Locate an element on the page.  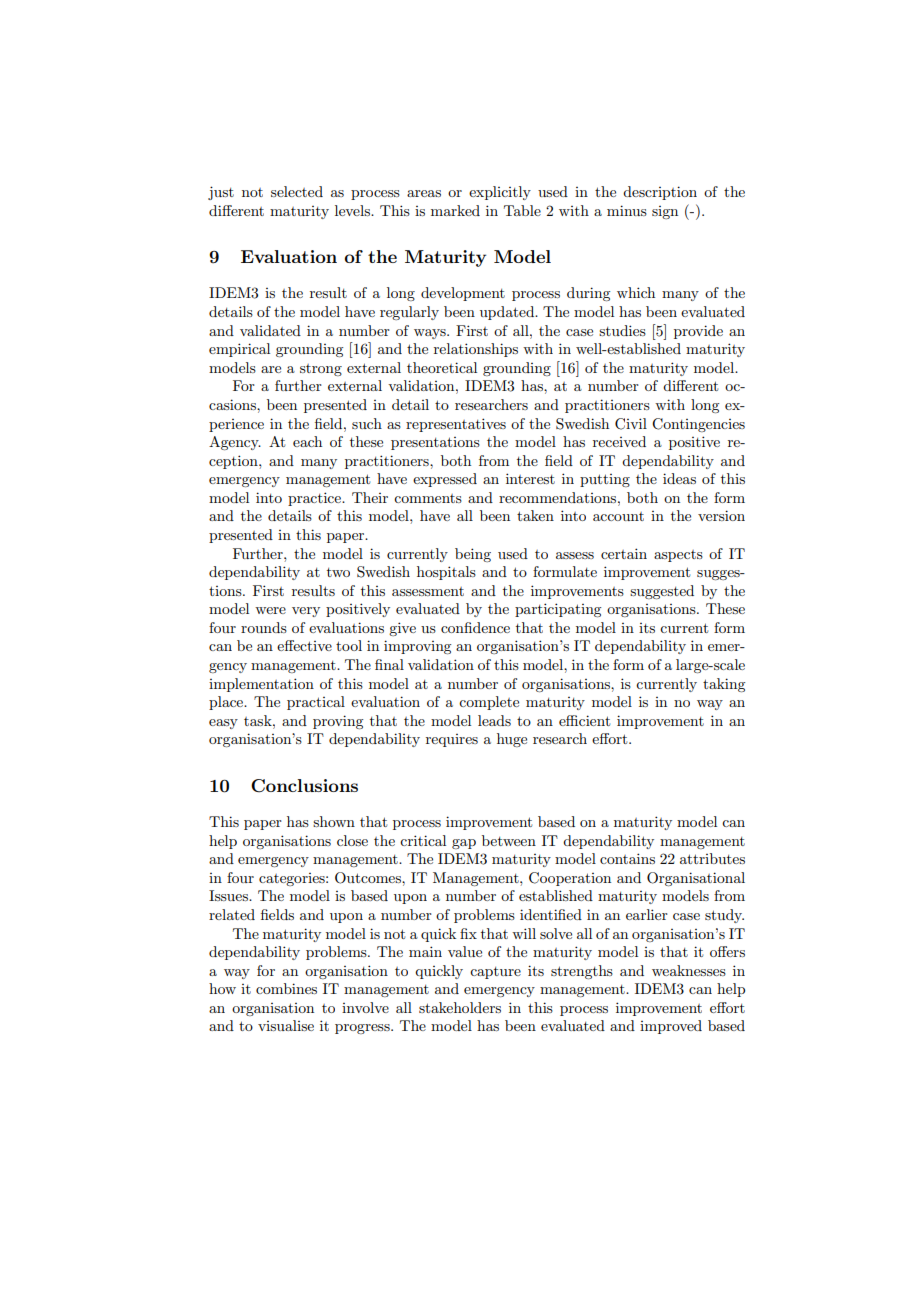
each is located at coordinates (307, 441).
